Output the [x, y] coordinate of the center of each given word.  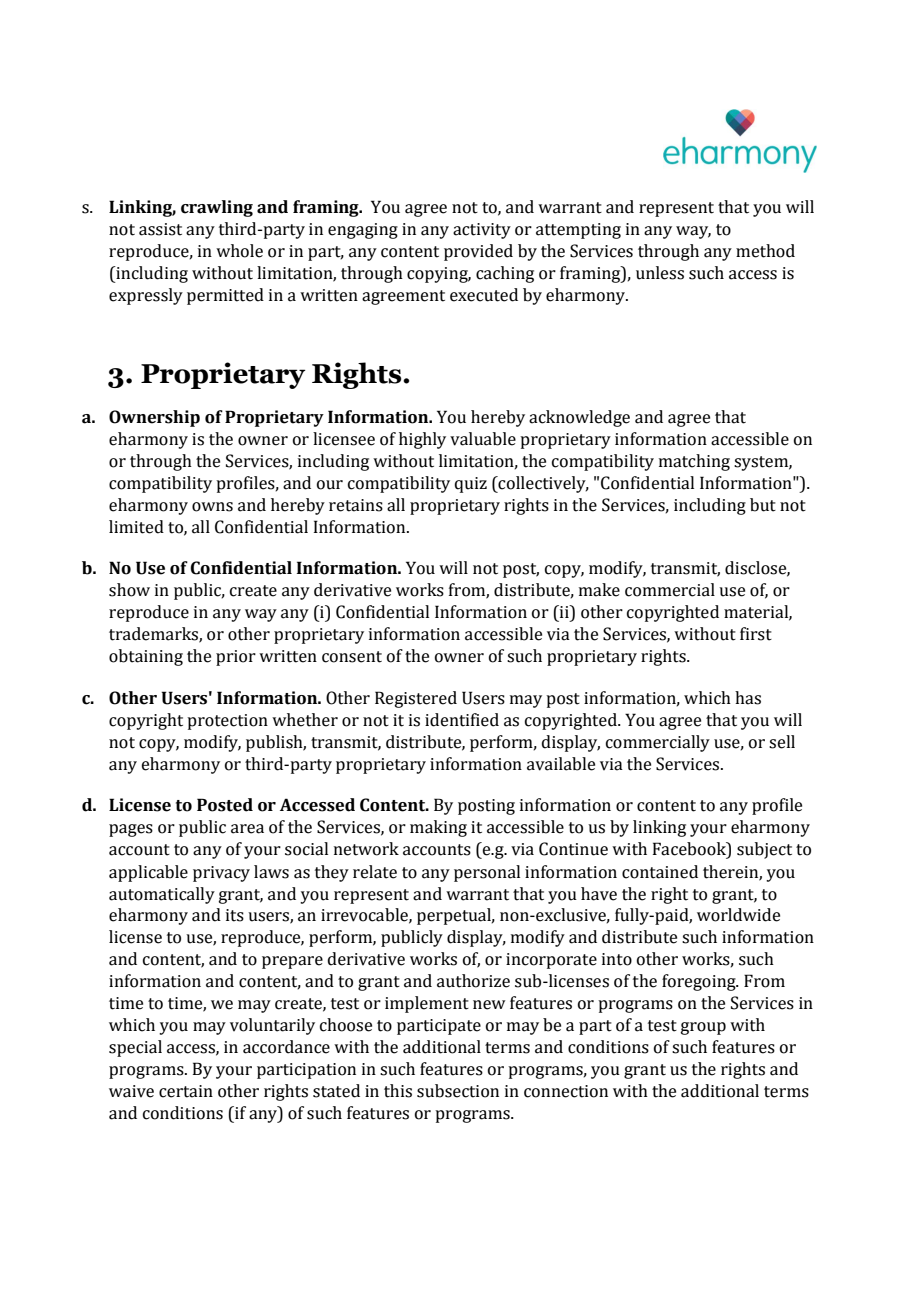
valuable [483, 439]
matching [694, 462]
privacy [221, 874]
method [765, 251]
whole [239, 251]
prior [236, 658]
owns [212, 507]
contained [660, 872]
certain [186, 1091]
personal [487, 873]
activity [482, 231]
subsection [458, 1091]
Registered [416, 699]
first [756, 634]
